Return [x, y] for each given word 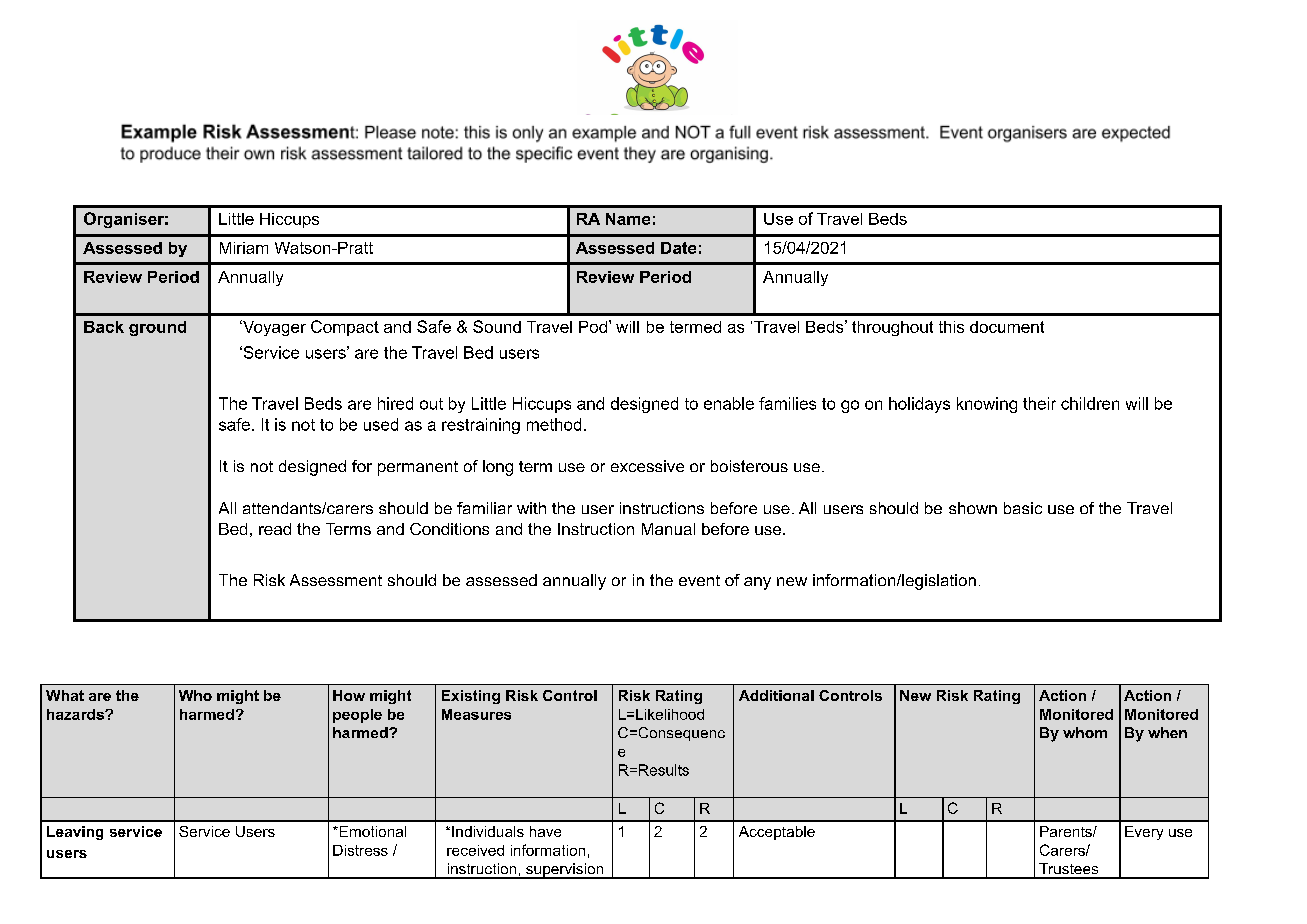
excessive [647, 466]
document [1007, 327]
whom [1085, 732]
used [381, 424]
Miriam [244, 248]
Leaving [75, 833]
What [65, 695]
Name [628, 219]
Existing [471, 697]
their [1039, 403]
